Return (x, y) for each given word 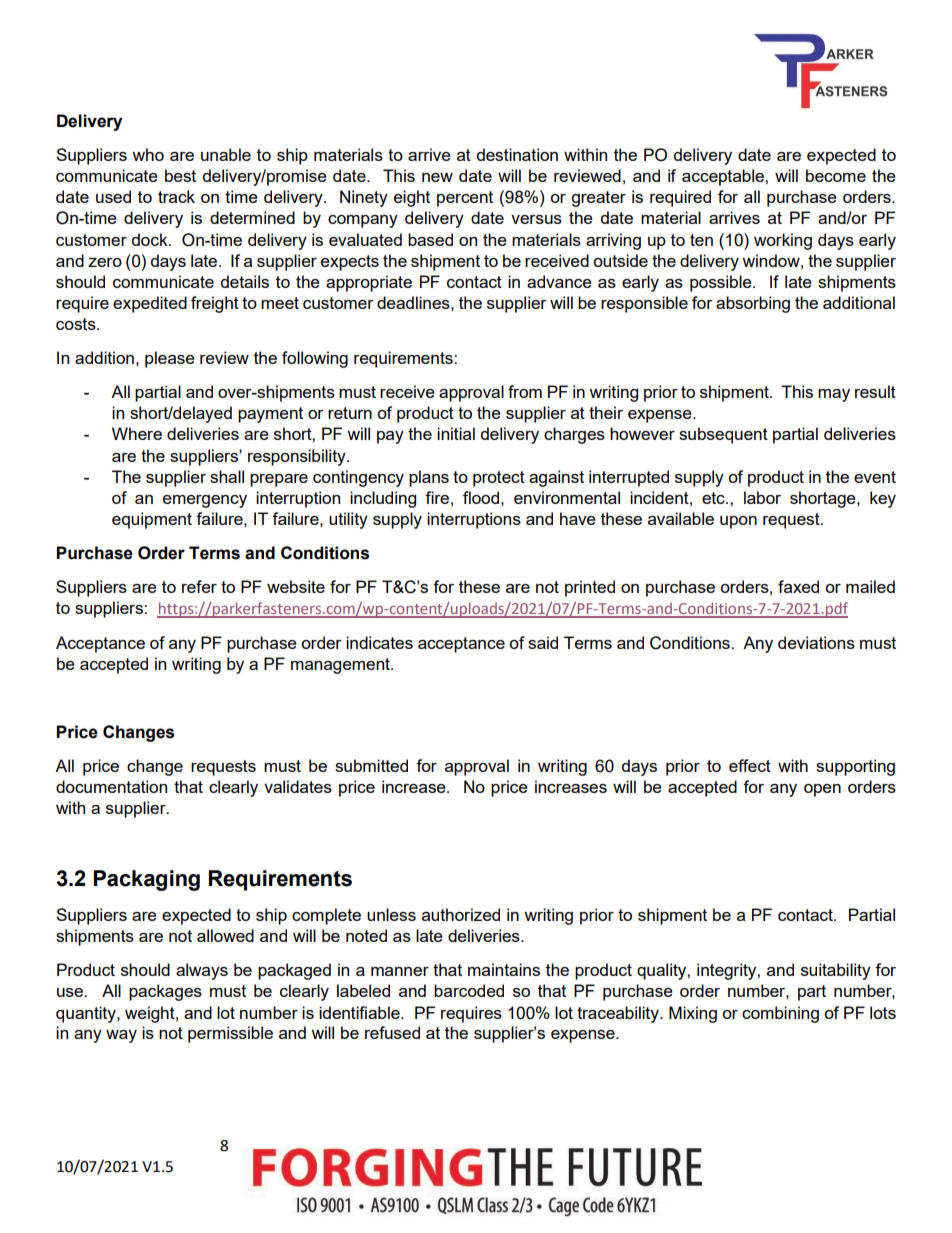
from (525, 391)
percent (465, 199)
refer (199, 586)
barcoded (469, 990)
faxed (798, 586)
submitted (371, 765)
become (836, 175)
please (170, 359)
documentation (111, 786)
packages (165, 992)
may (834, 395)
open (822, 790)
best (180, 175)
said (543, 642)
